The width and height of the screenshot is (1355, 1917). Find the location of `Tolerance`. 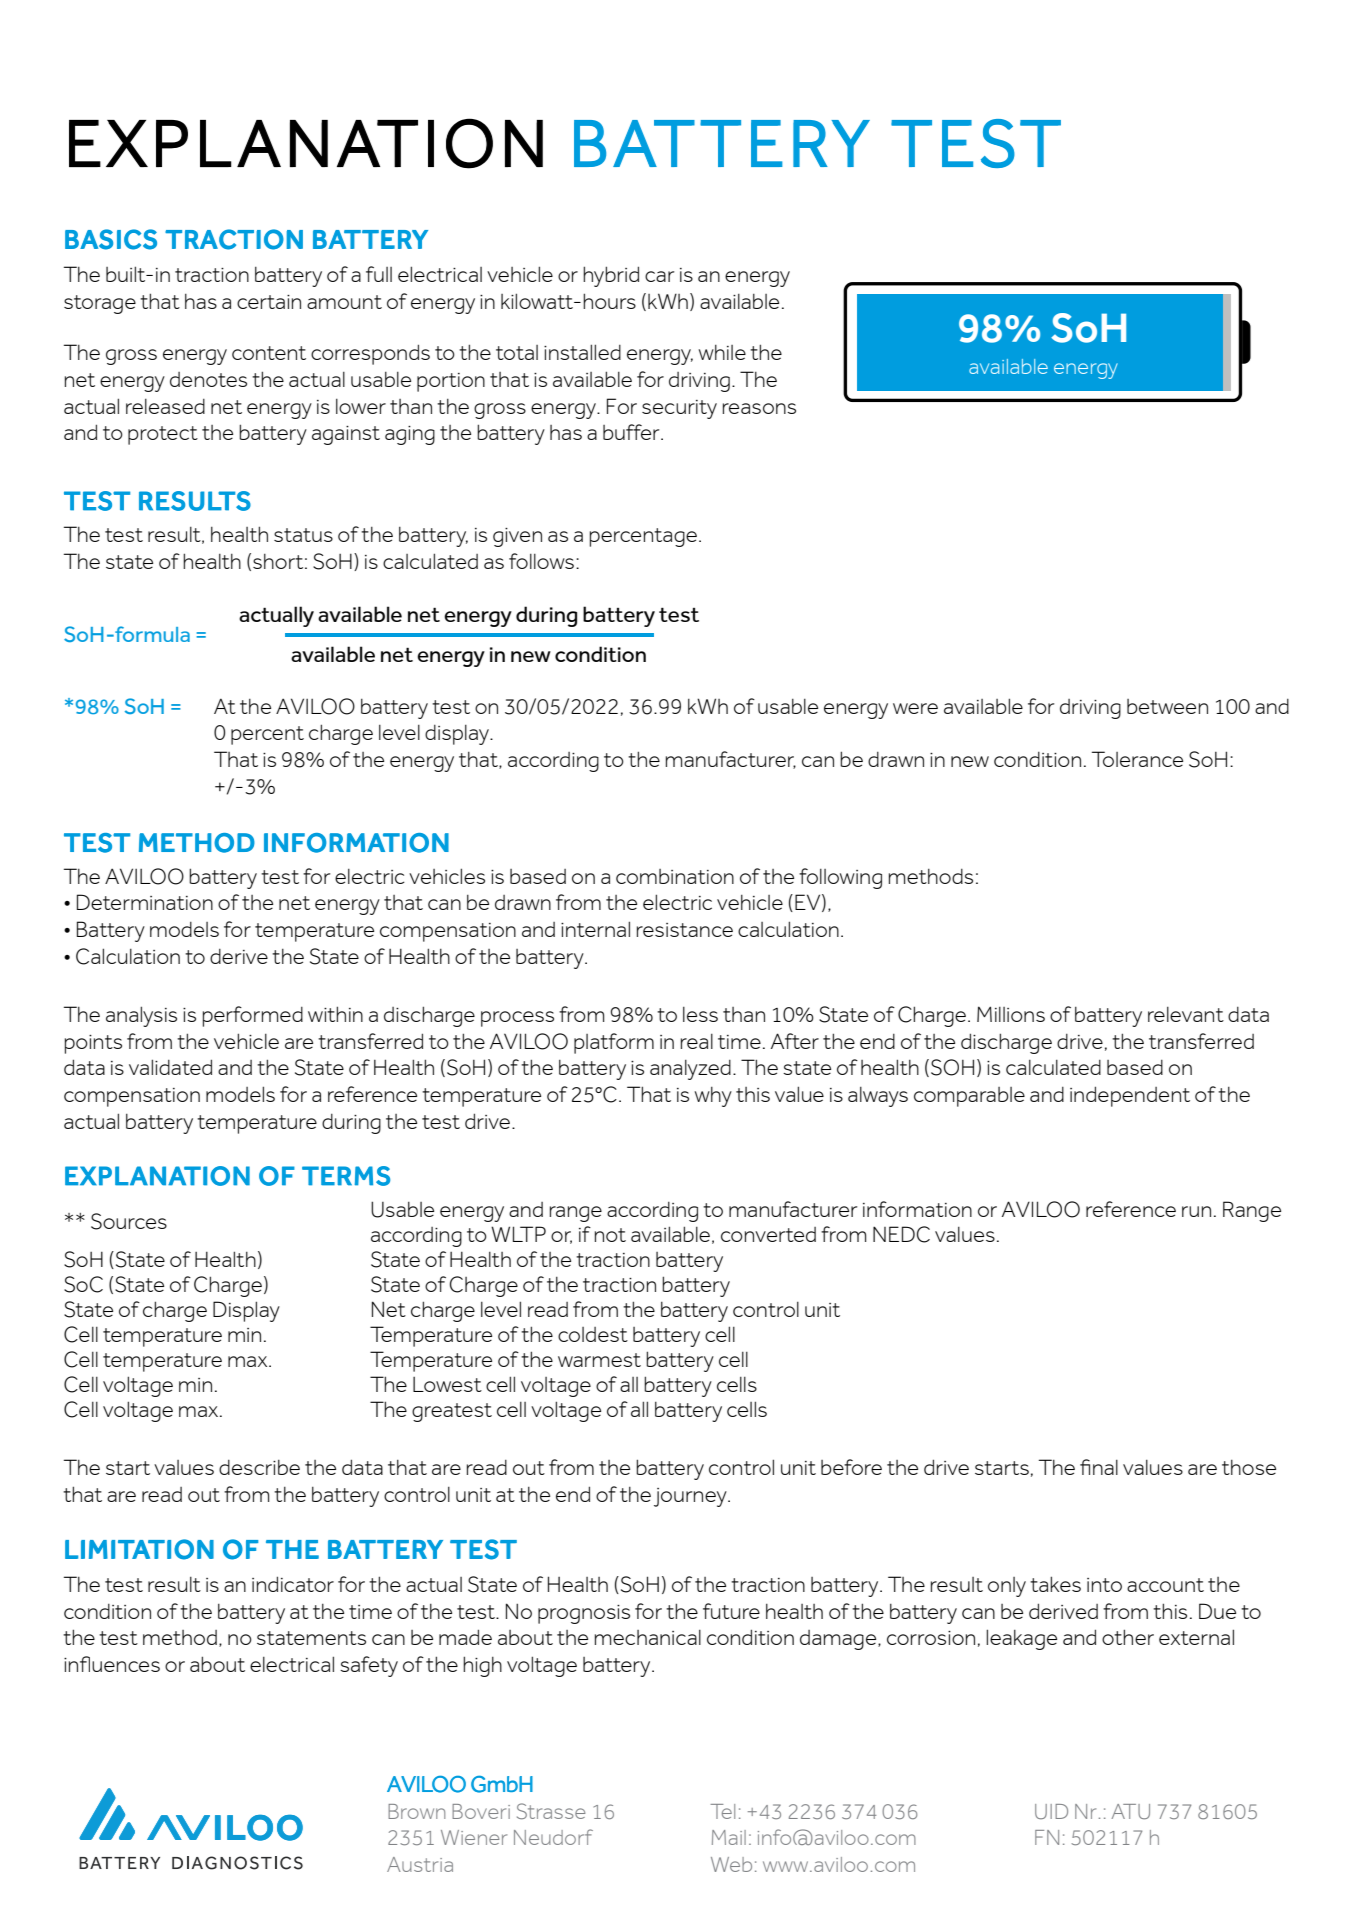

Tolerance is located at coordinates (1137, 759).
